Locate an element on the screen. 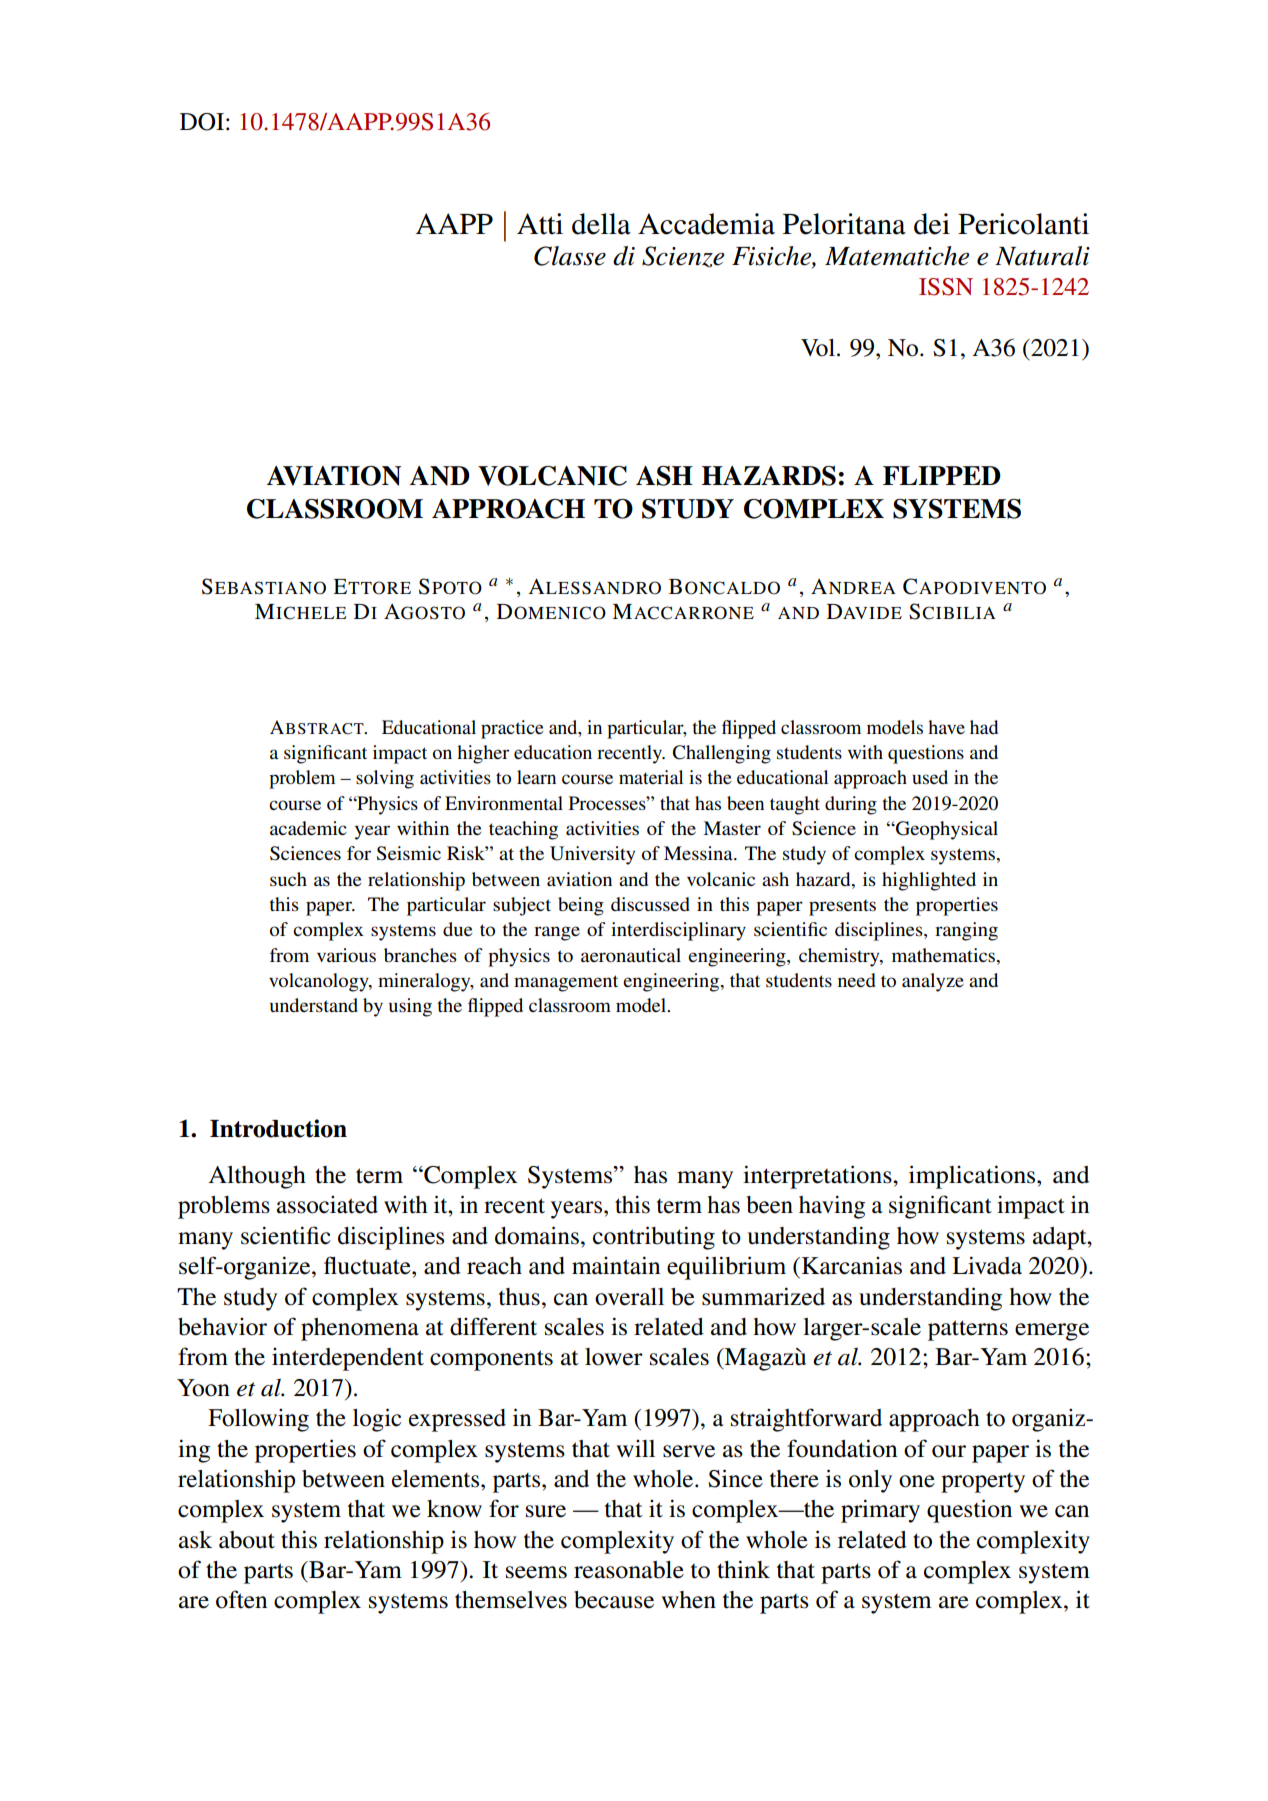 The height and width of the screenshot is (1801, 1268). implications is located at coordinates (973, 1177).
